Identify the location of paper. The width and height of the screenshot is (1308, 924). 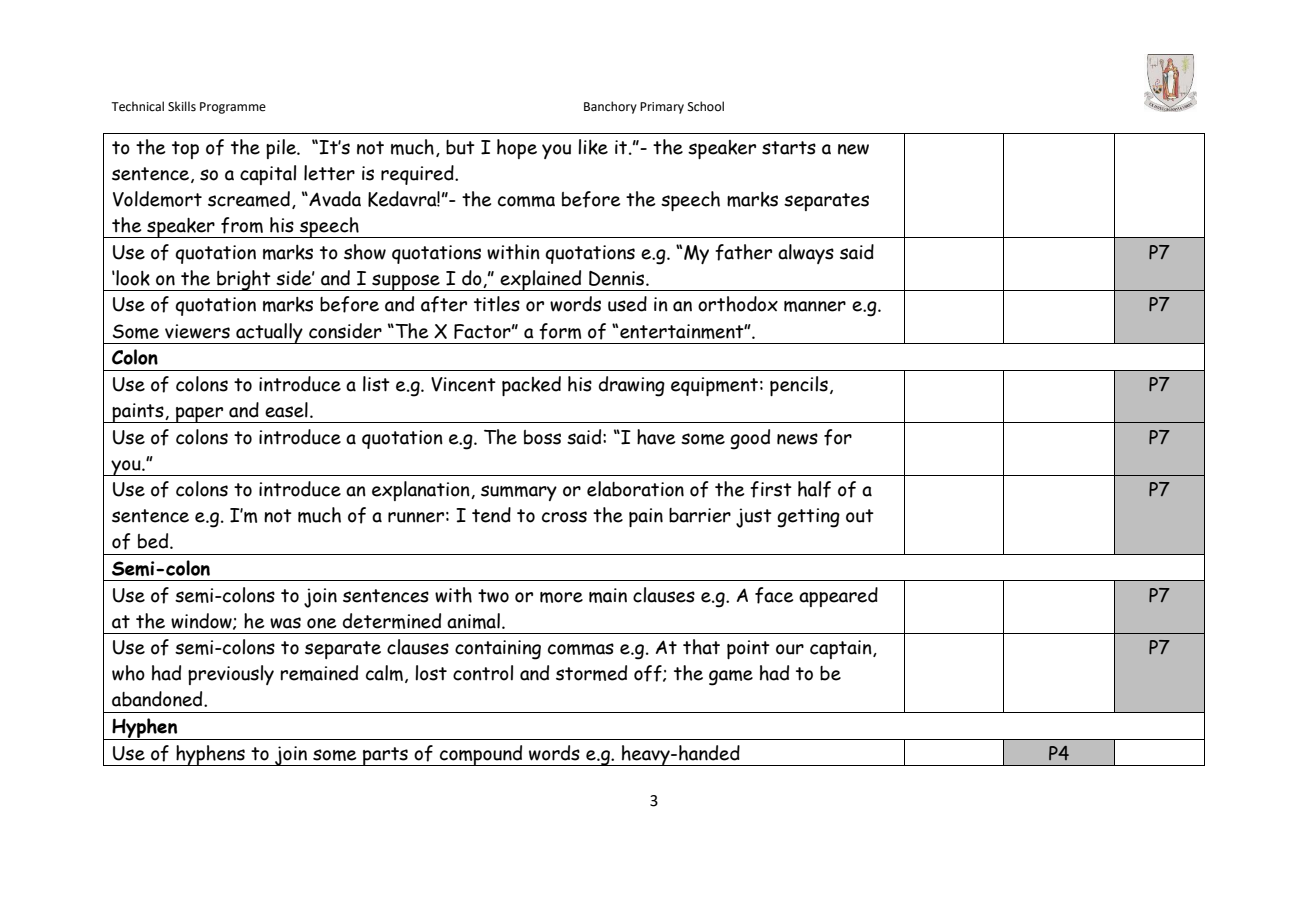
(199, 415).
